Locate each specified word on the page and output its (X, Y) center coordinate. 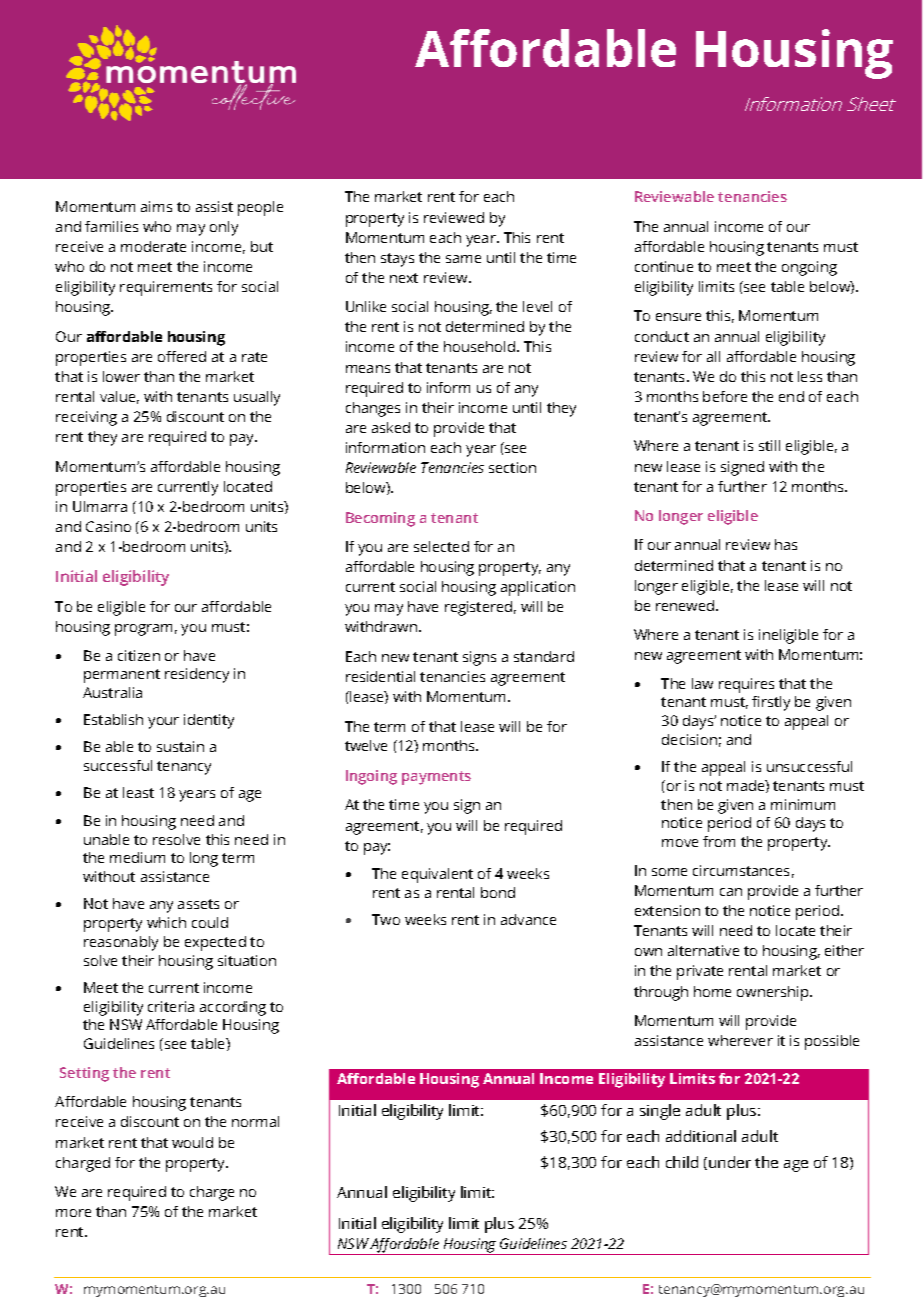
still (769, 445)
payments (436, 778)
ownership (774, 993)
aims (156, 206)
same (463, 259)
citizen (139, 655)
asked (391, 427)
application (538, 588)
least (138, 792)
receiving (86, 418)
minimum (803, 804)
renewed (686, 605)
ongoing (809, 268)
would (192, 1142)
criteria (171, 1006)
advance (528, 919)
